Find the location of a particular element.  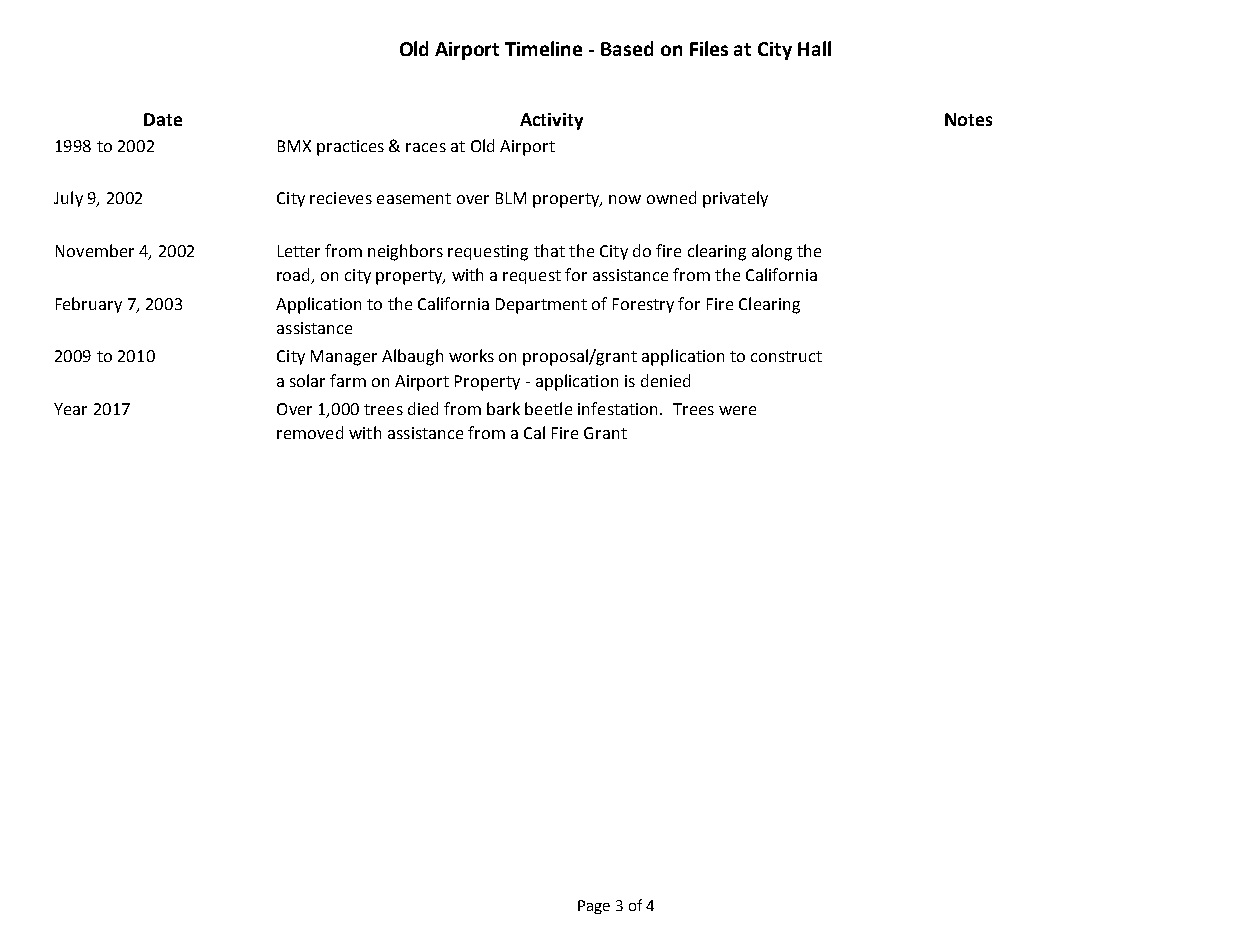

Hall is located at coordinates (814, 48).
